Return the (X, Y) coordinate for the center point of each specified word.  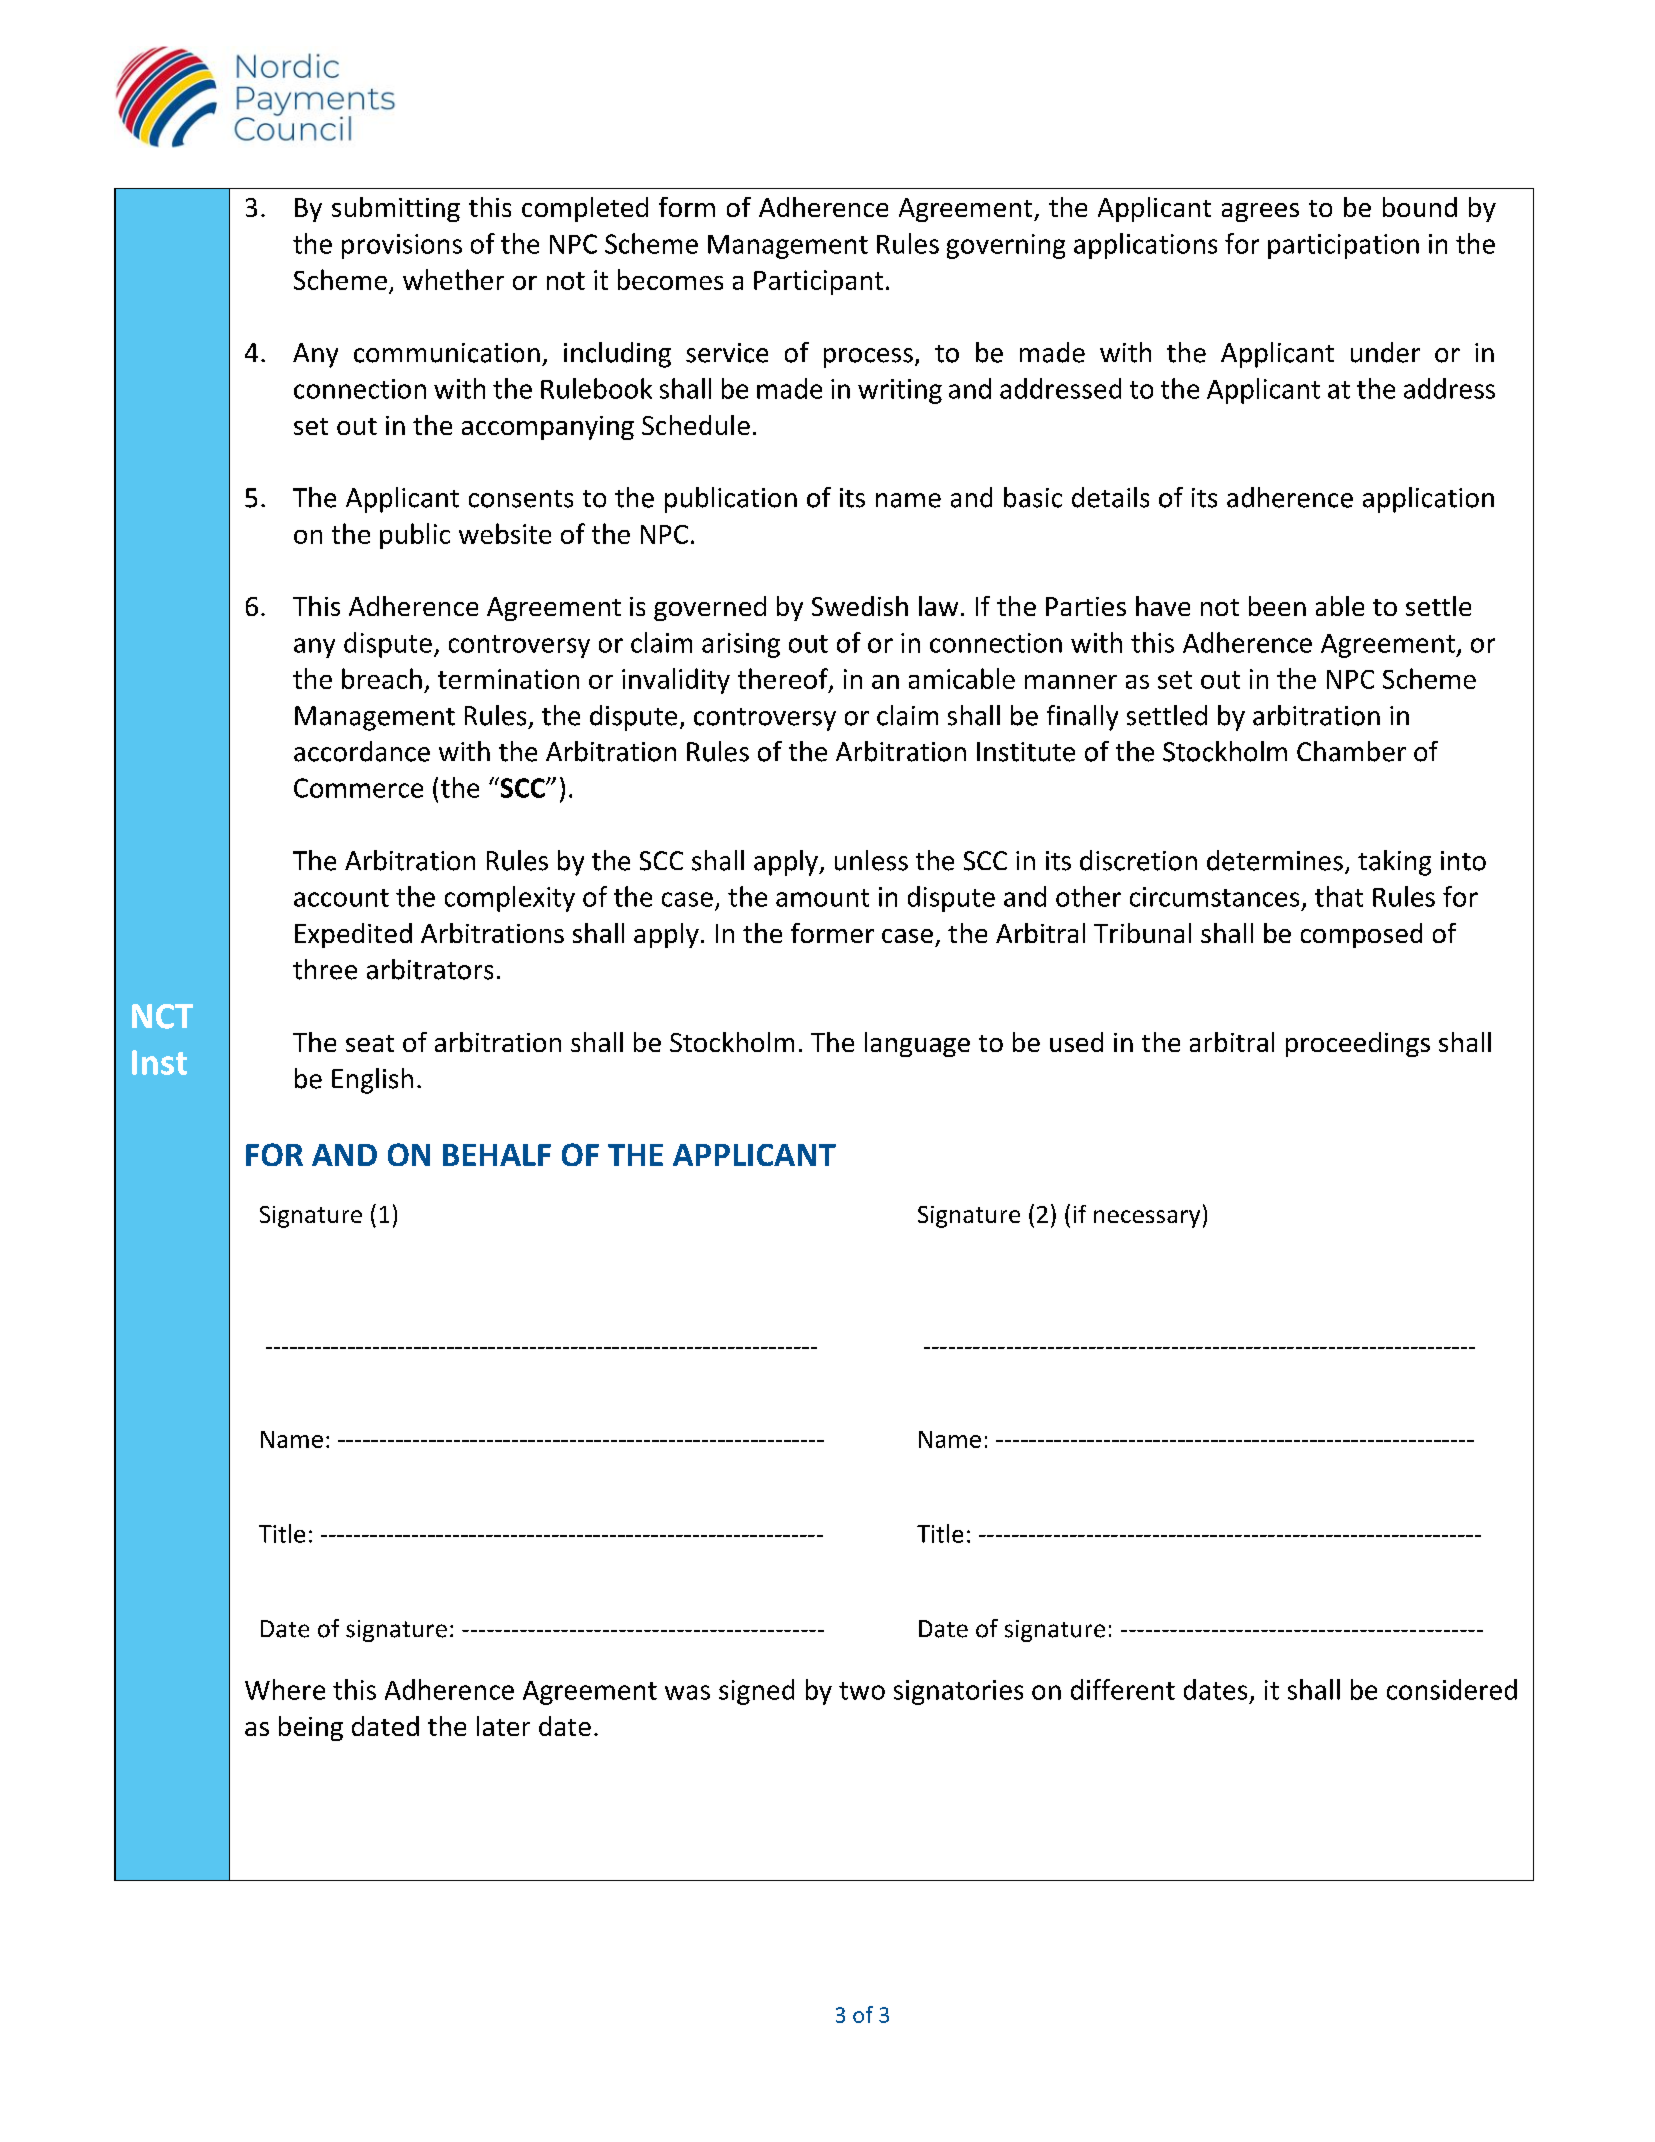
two (862, 1691)
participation (1343, 246)
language (917, 1044)
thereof (784, 680)
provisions (402, 246)
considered (1452, 1689)
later (503, 1726)
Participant (818, 282)
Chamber (1351, 751)
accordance (362, 751)
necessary (1147, 1219)
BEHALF (497, 1155)
